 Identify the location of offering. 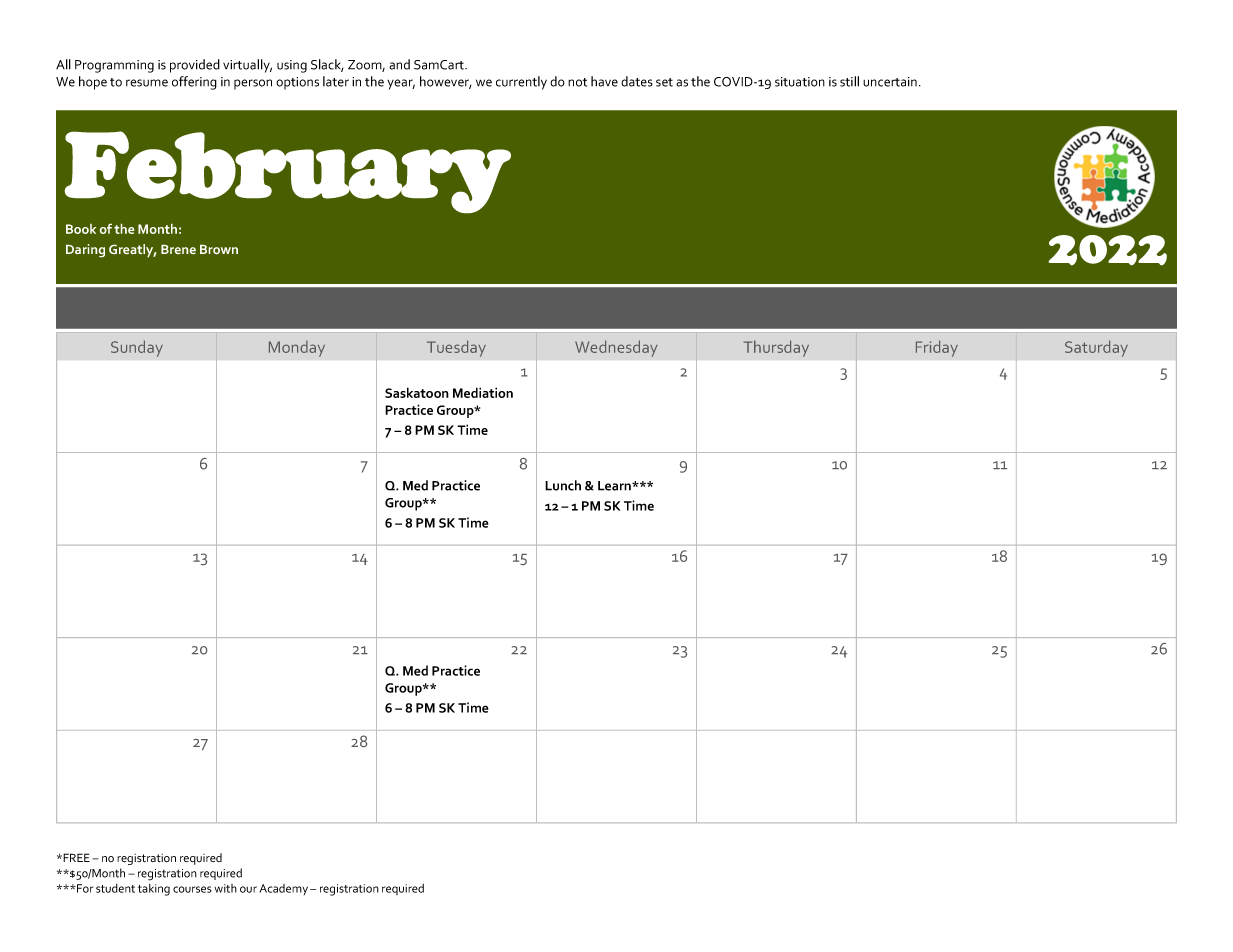
(194, 83).
